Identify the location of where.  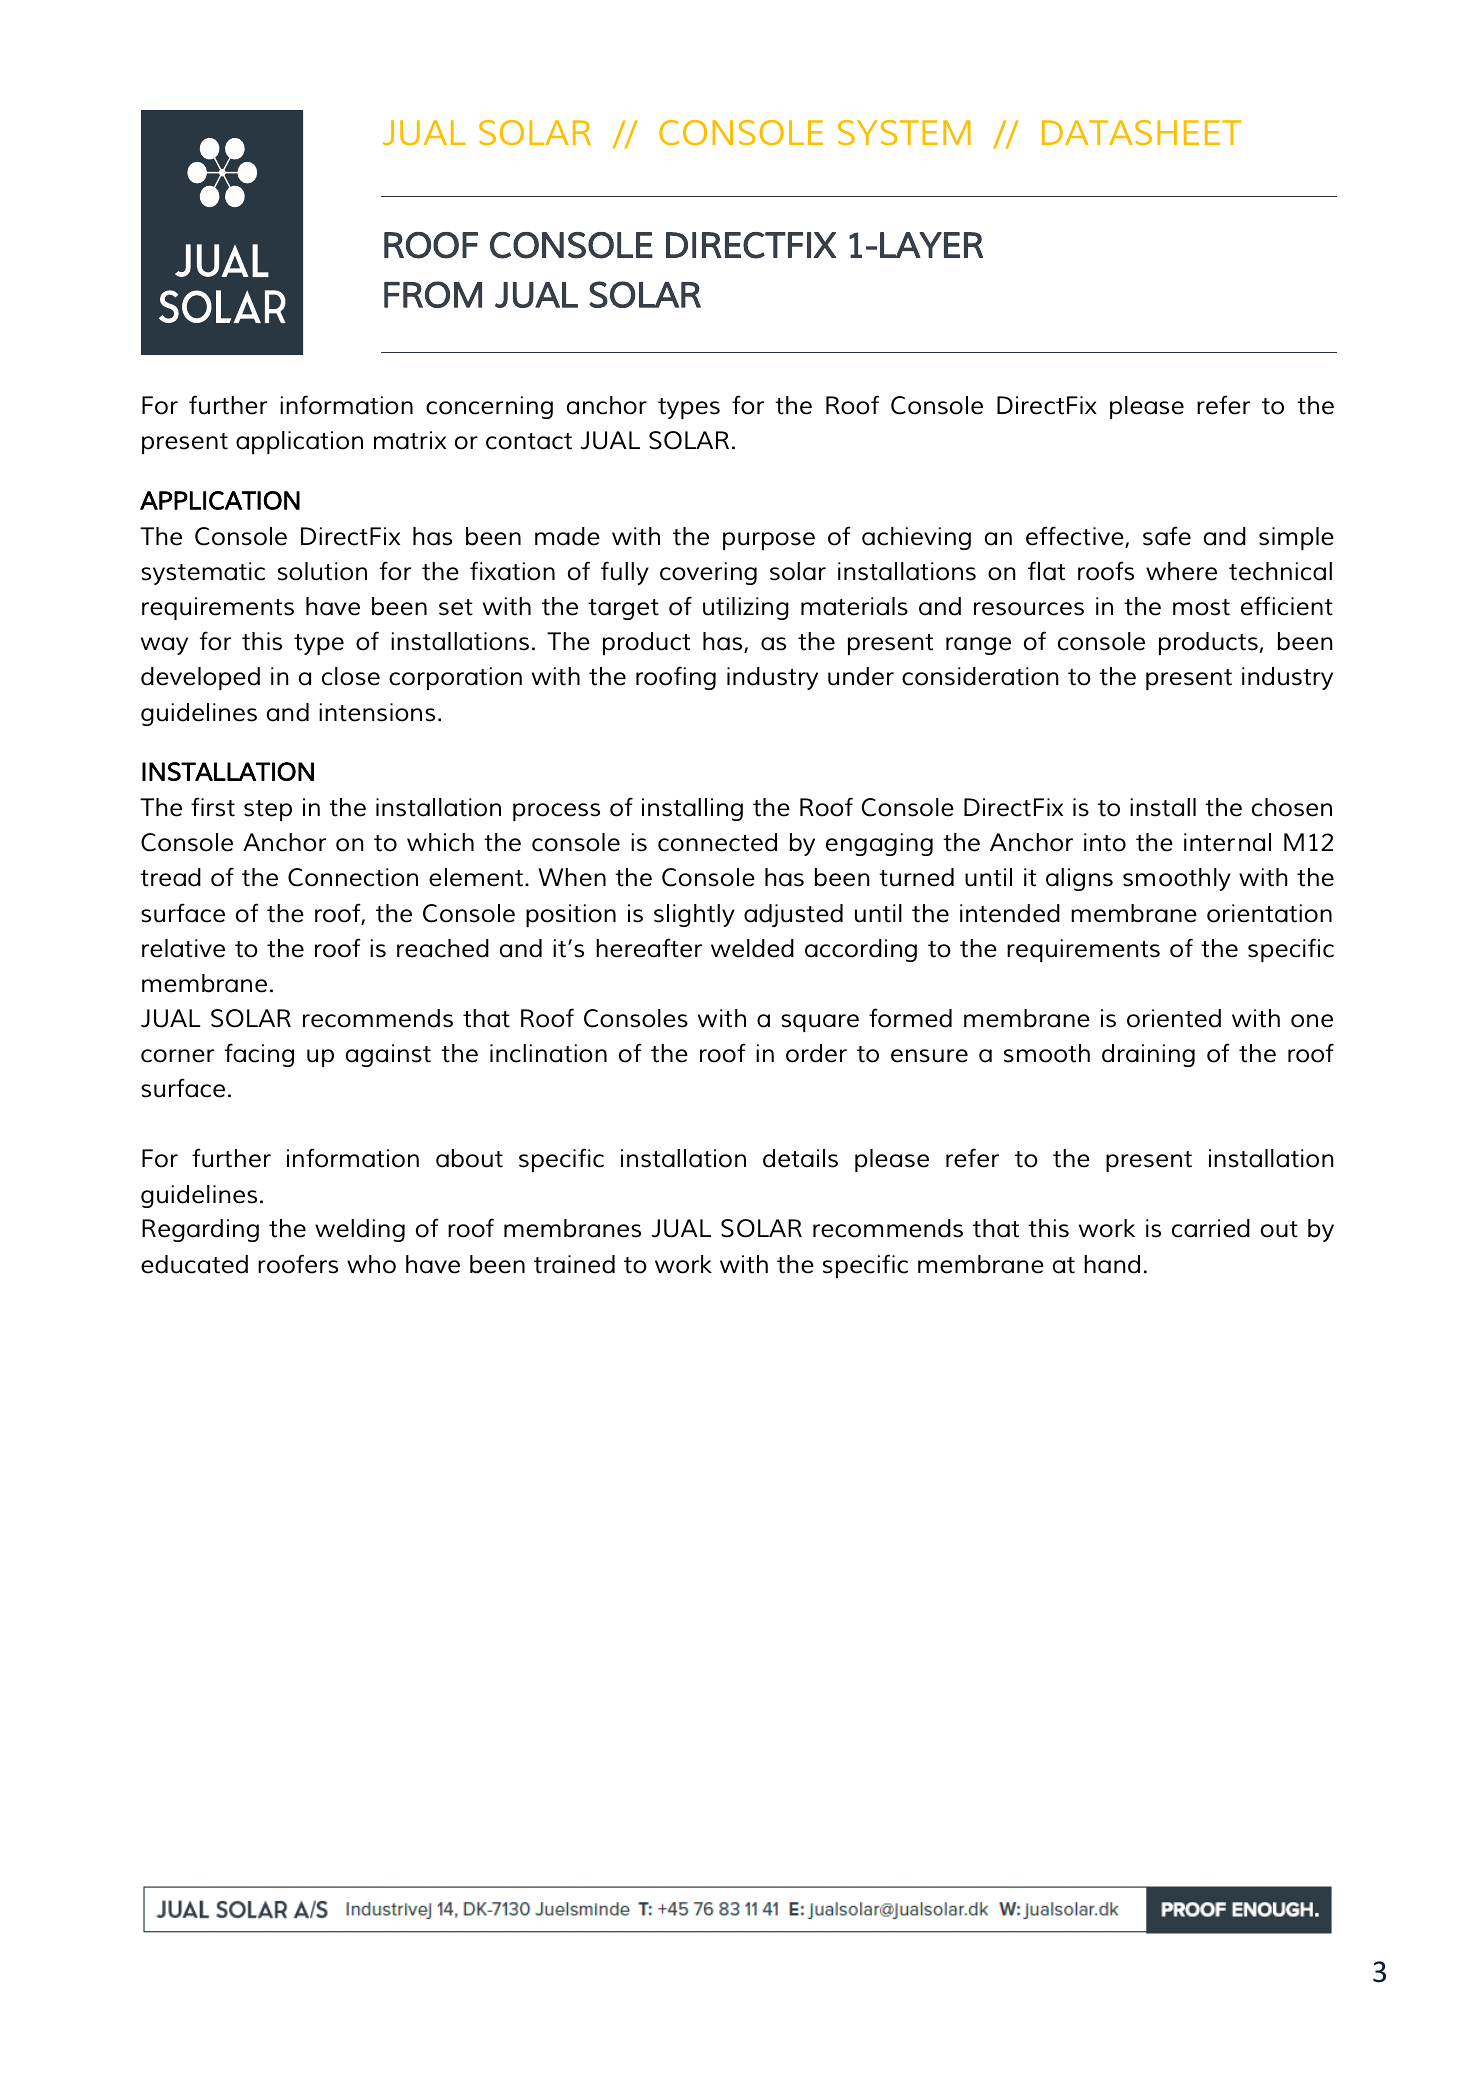
(1181, 571).
